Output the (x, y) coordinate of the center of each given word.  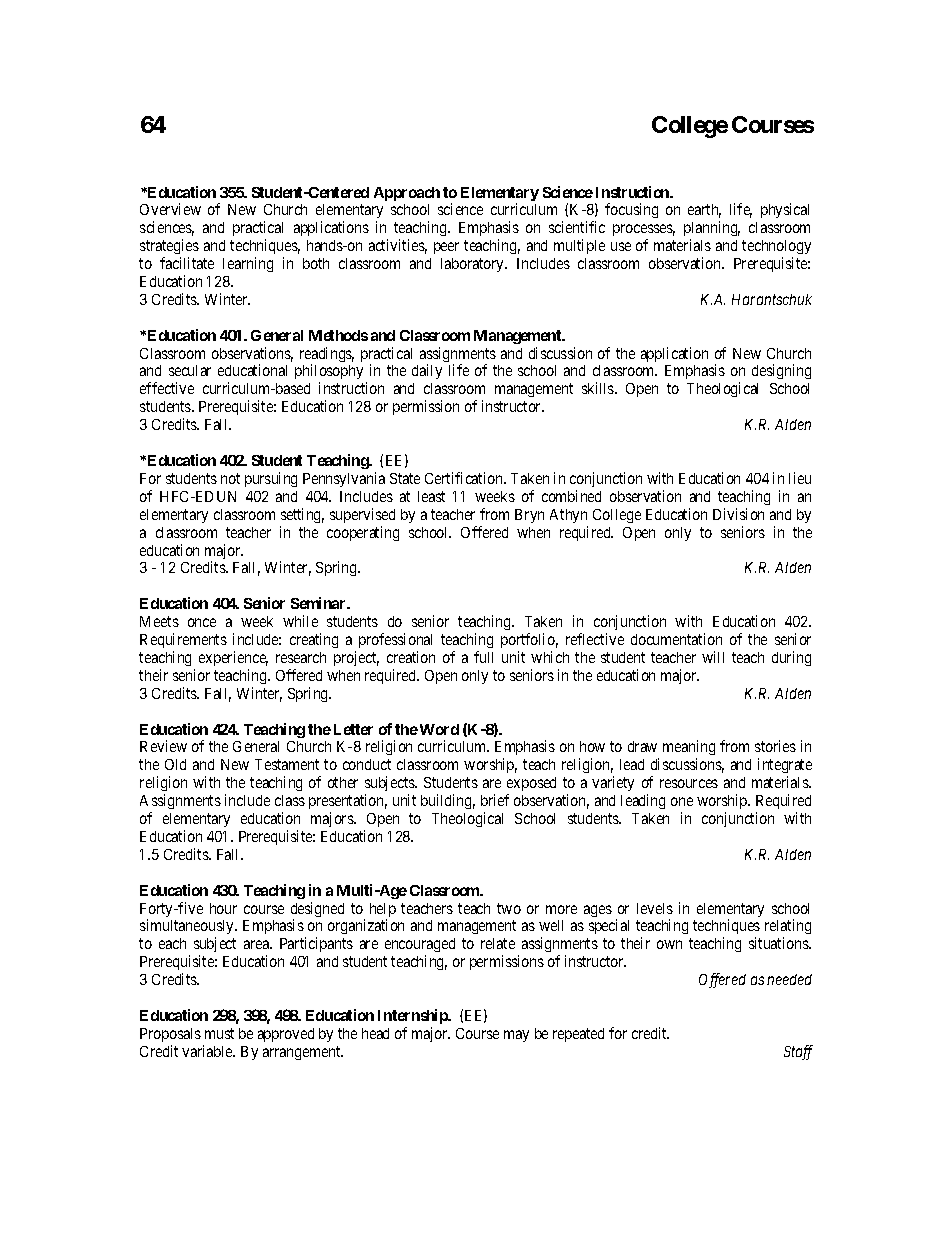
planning (712, 230)
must (219, 1033)
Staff (798, 1052)
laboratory (473, 265)
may (516, 1036)
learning (248, 264)
